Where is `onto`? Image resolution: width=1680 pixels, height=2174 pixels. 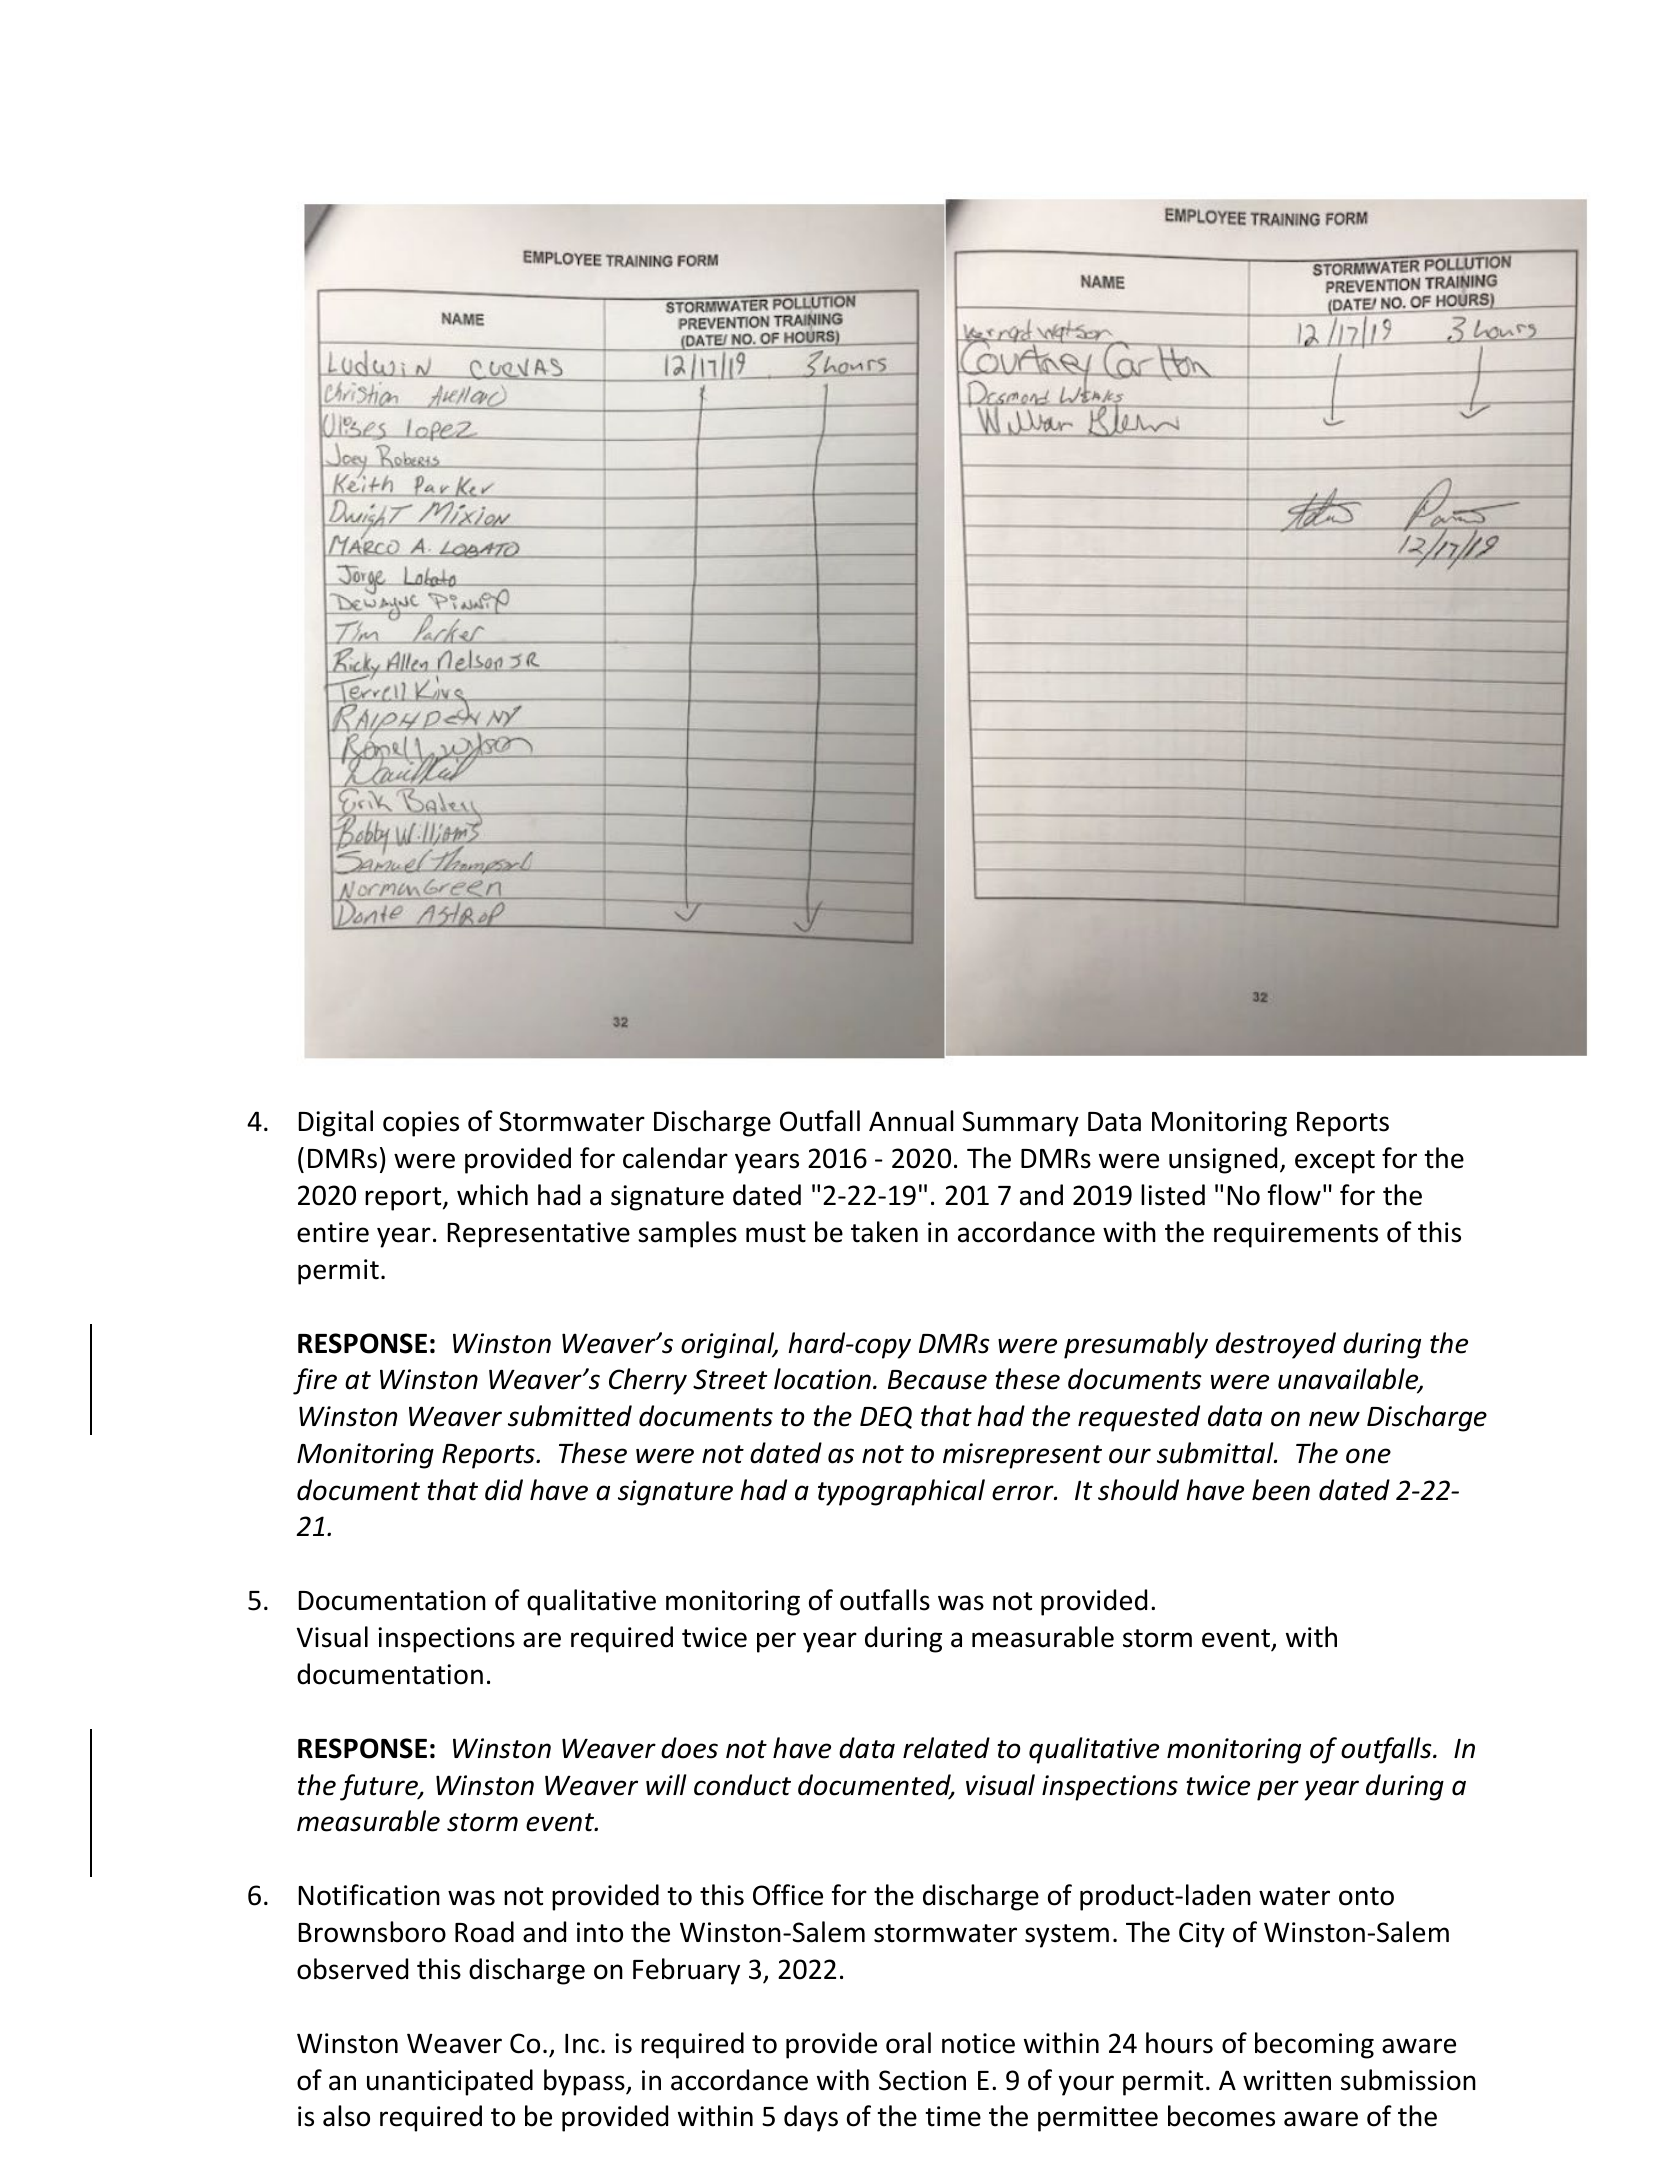 onto is located at coordinates (1366, 1896).
